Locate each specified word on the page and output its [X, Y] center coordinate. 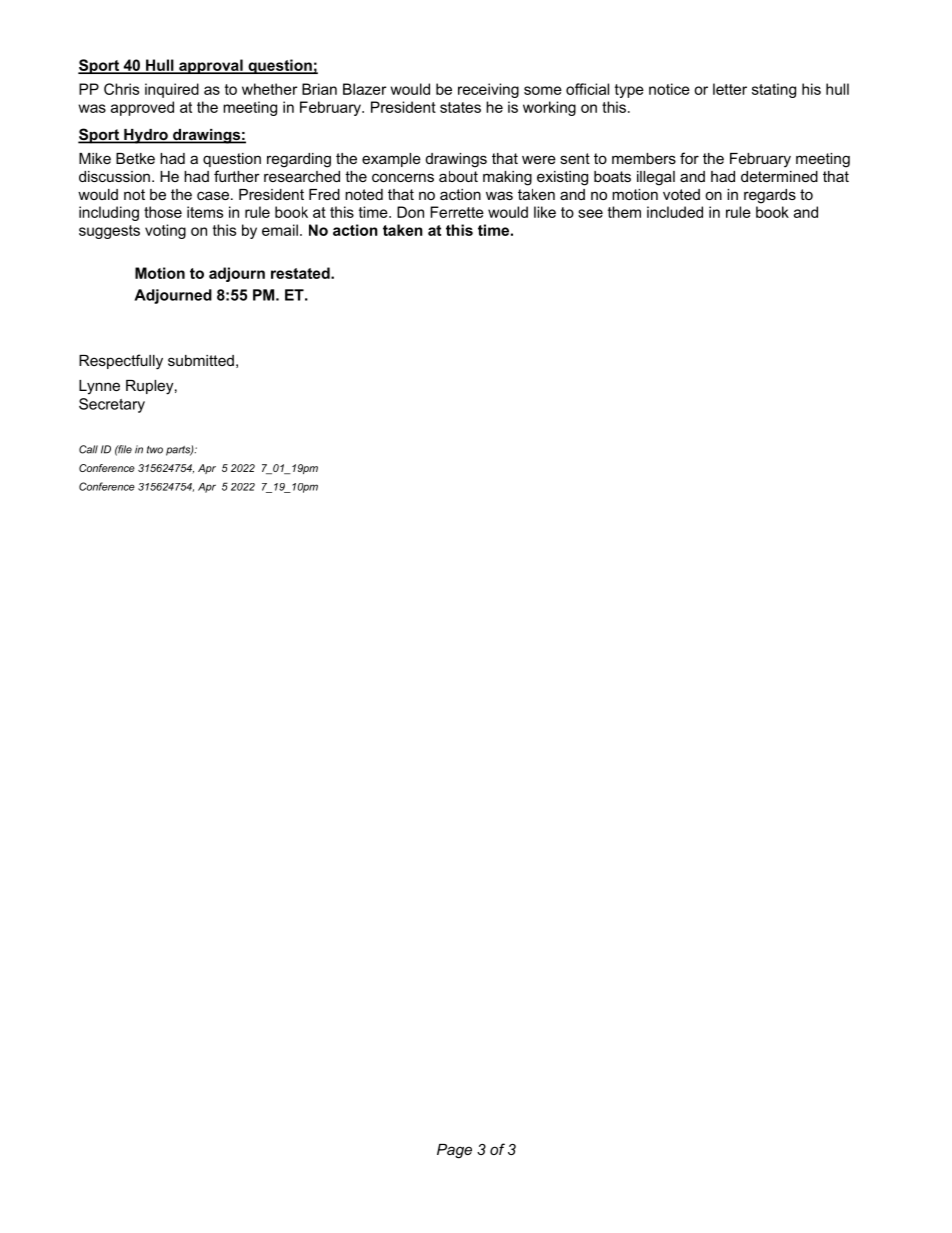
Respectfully [121, 362]
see [590, 213]
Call [88, 449]
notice [669, 89]
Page [454, 1151]
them [624, 212]
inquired [172, 90]
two [155, 450]
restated [301, 273]
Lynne [99, 387]
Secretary [112, 405]
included [675, 212]
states [460, 107]
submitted [201, 360]
